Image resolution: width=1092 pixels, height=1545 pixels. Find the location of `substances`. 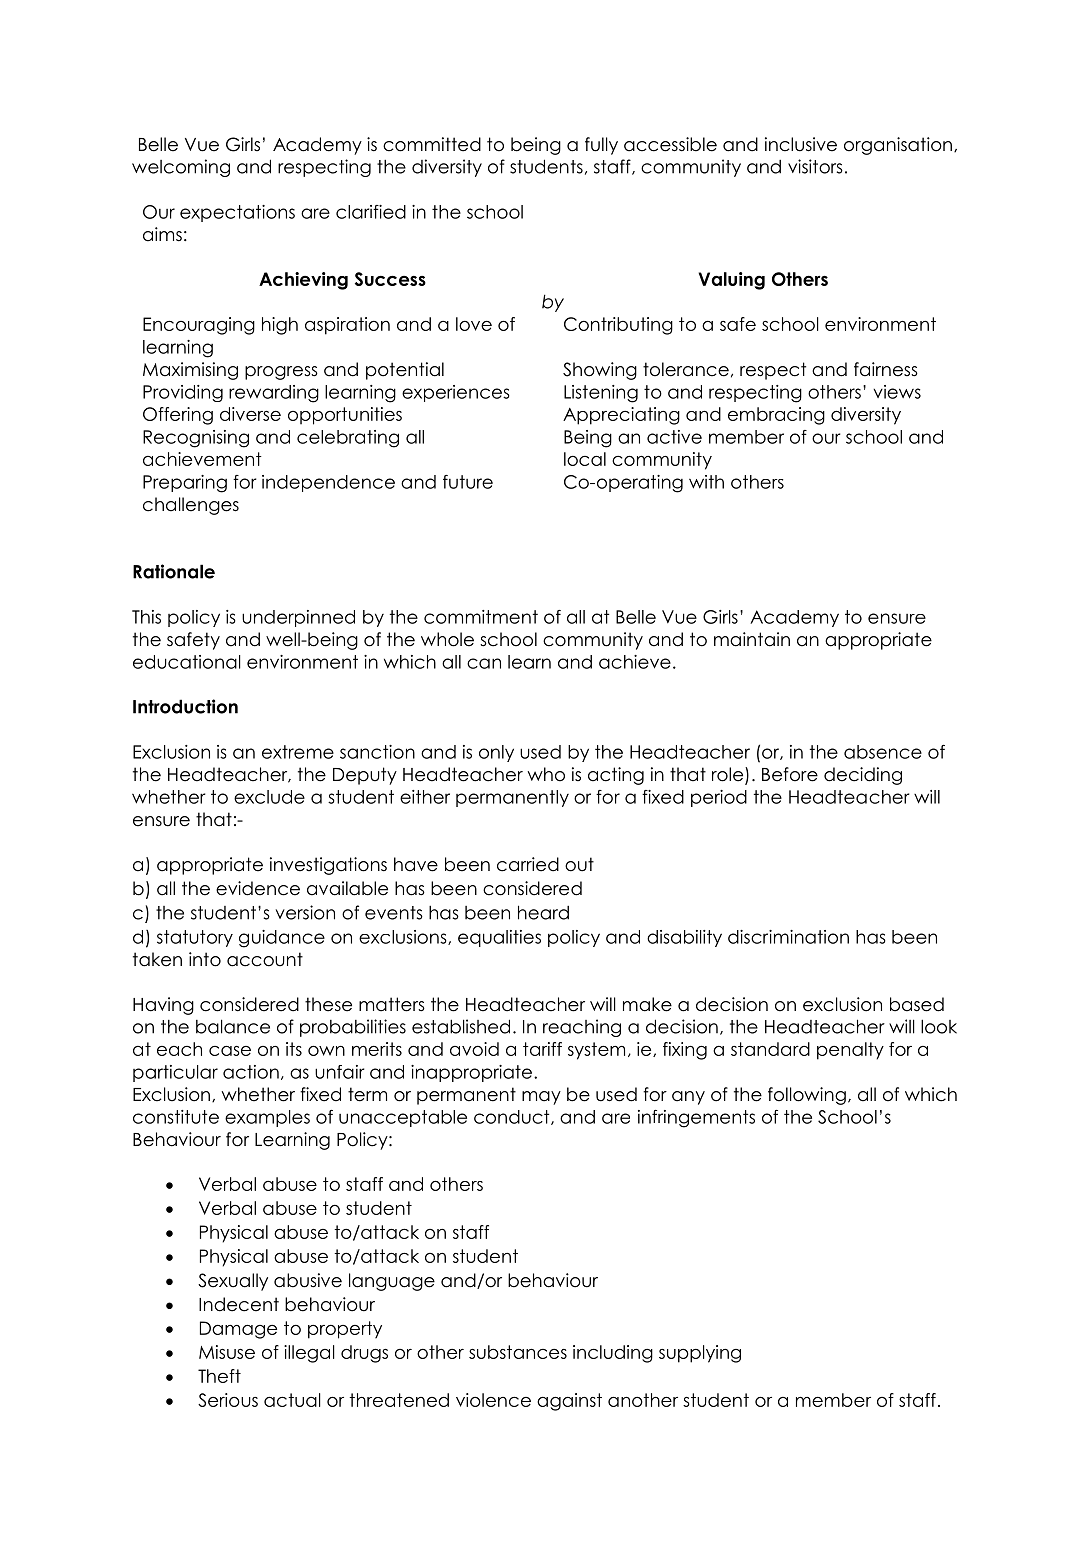

substances is located at coordinates (518, 1352).
